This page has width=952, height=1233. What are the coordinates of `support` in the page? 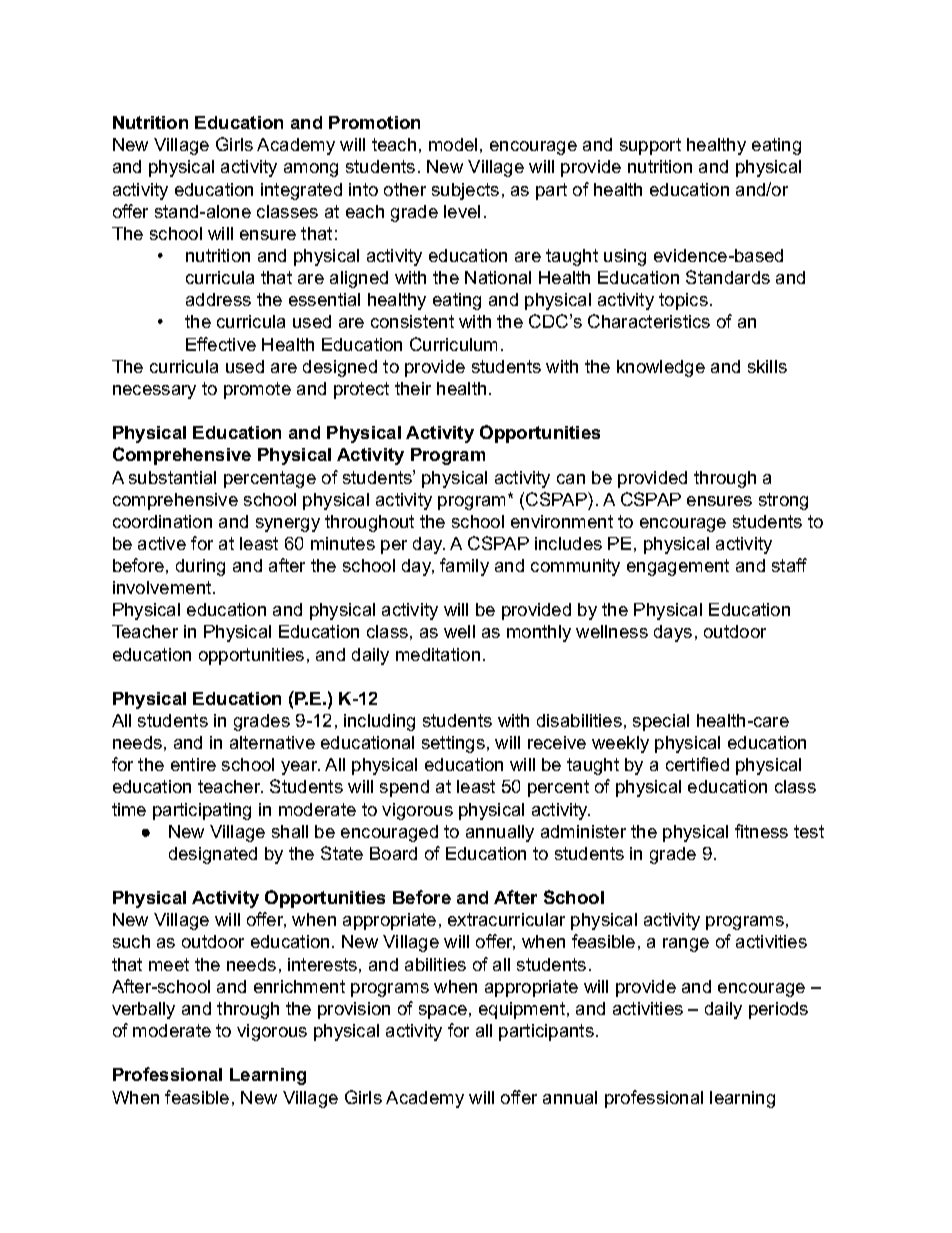 It's located at (650, 146).
